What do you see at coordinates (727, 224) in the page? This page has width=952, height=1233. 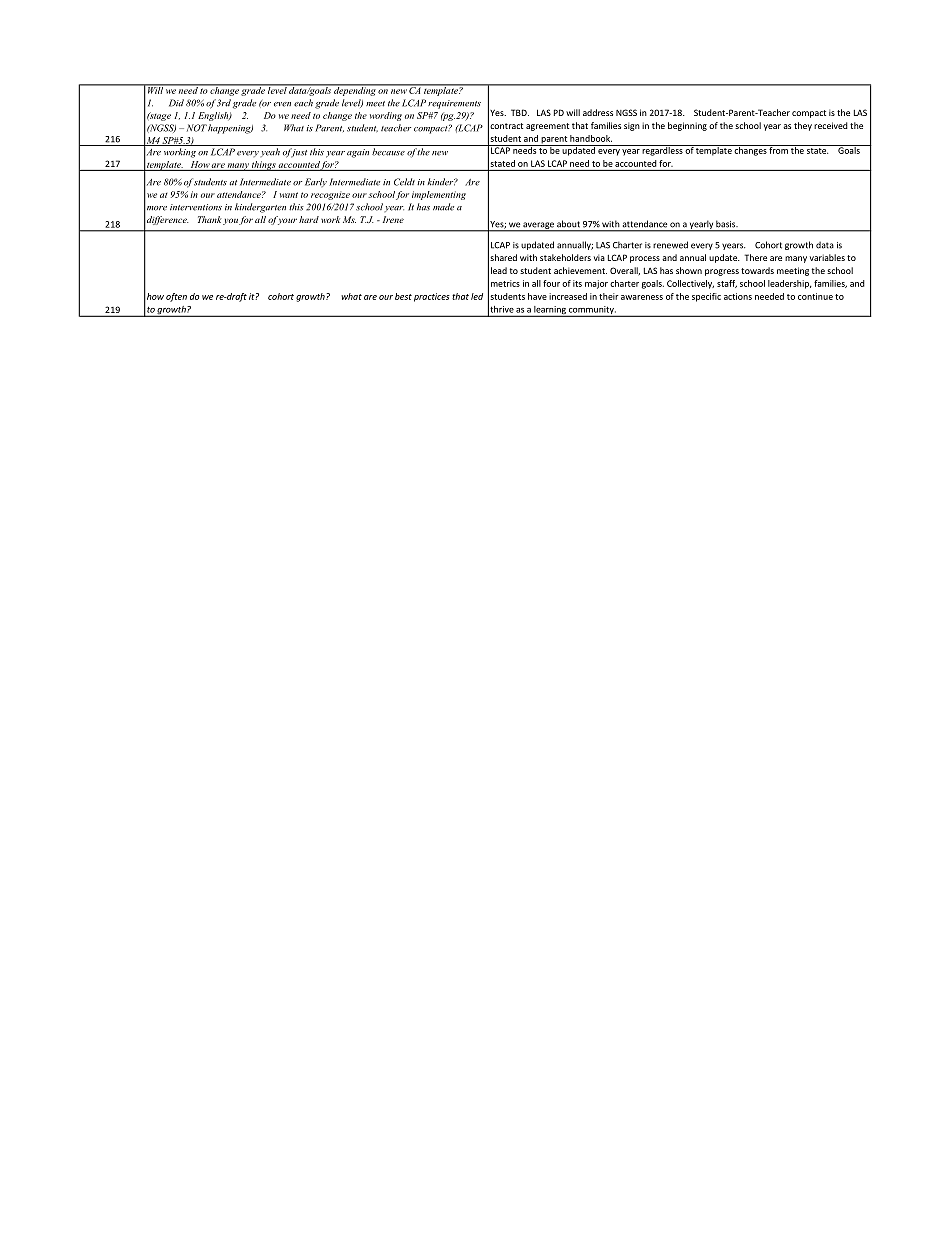 I see `basis` at bounding box center [727, 224].
